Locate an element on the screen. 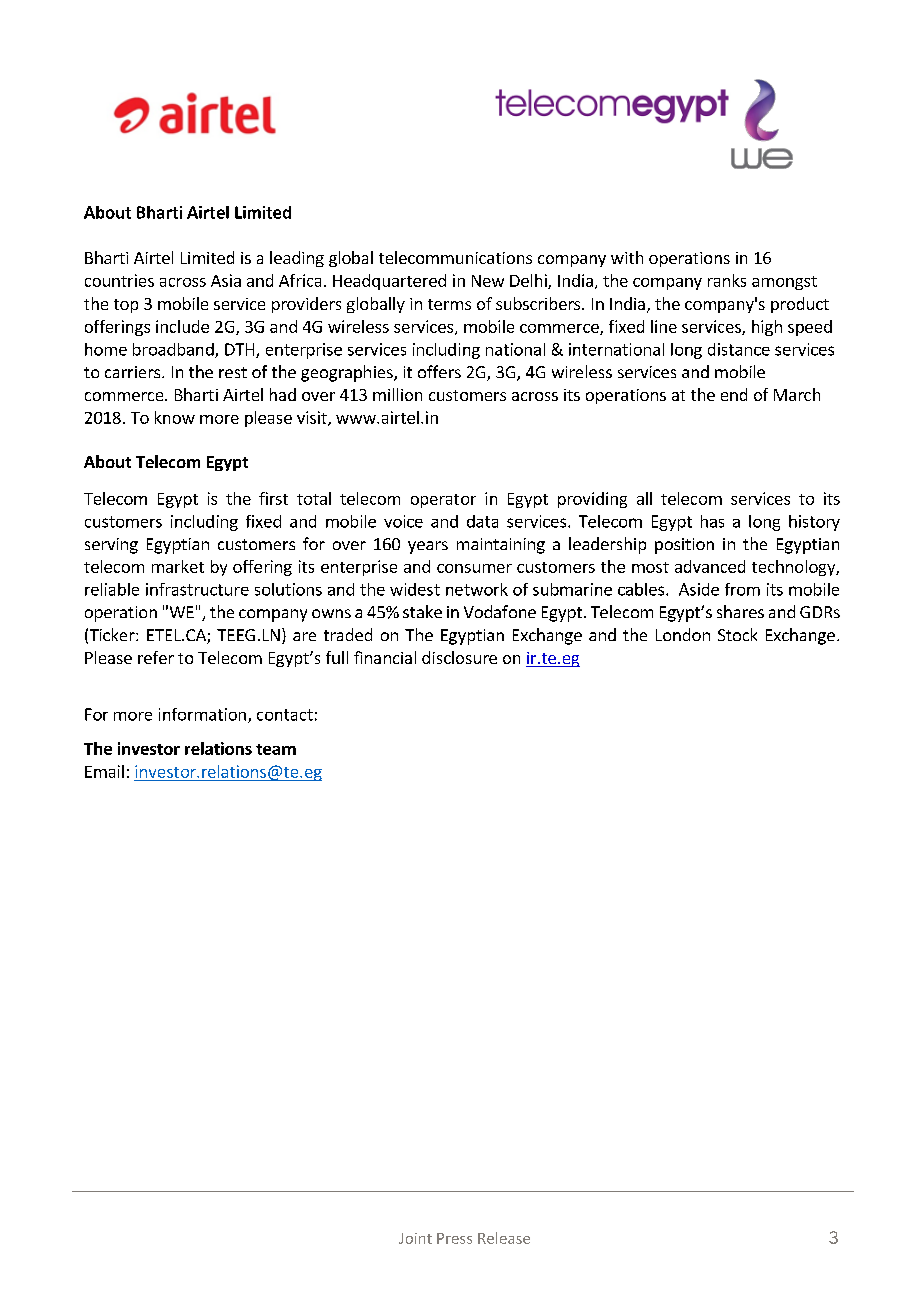  terms is located at coordinates (449, 304).
